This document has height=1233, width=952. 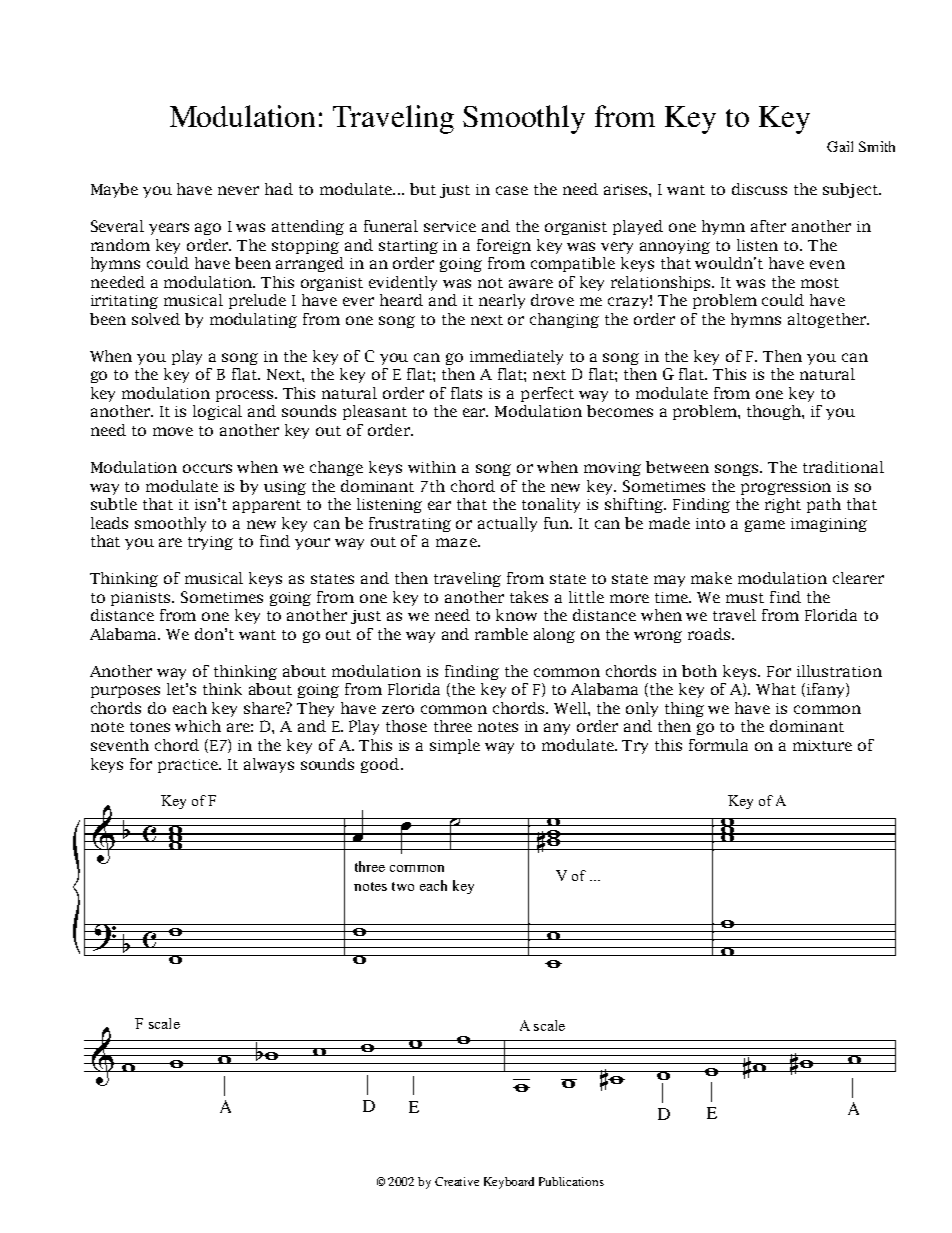 What do you see at coordinates (759, 189) in the document?
I see `discuss` at bounding box center [759, 189].
